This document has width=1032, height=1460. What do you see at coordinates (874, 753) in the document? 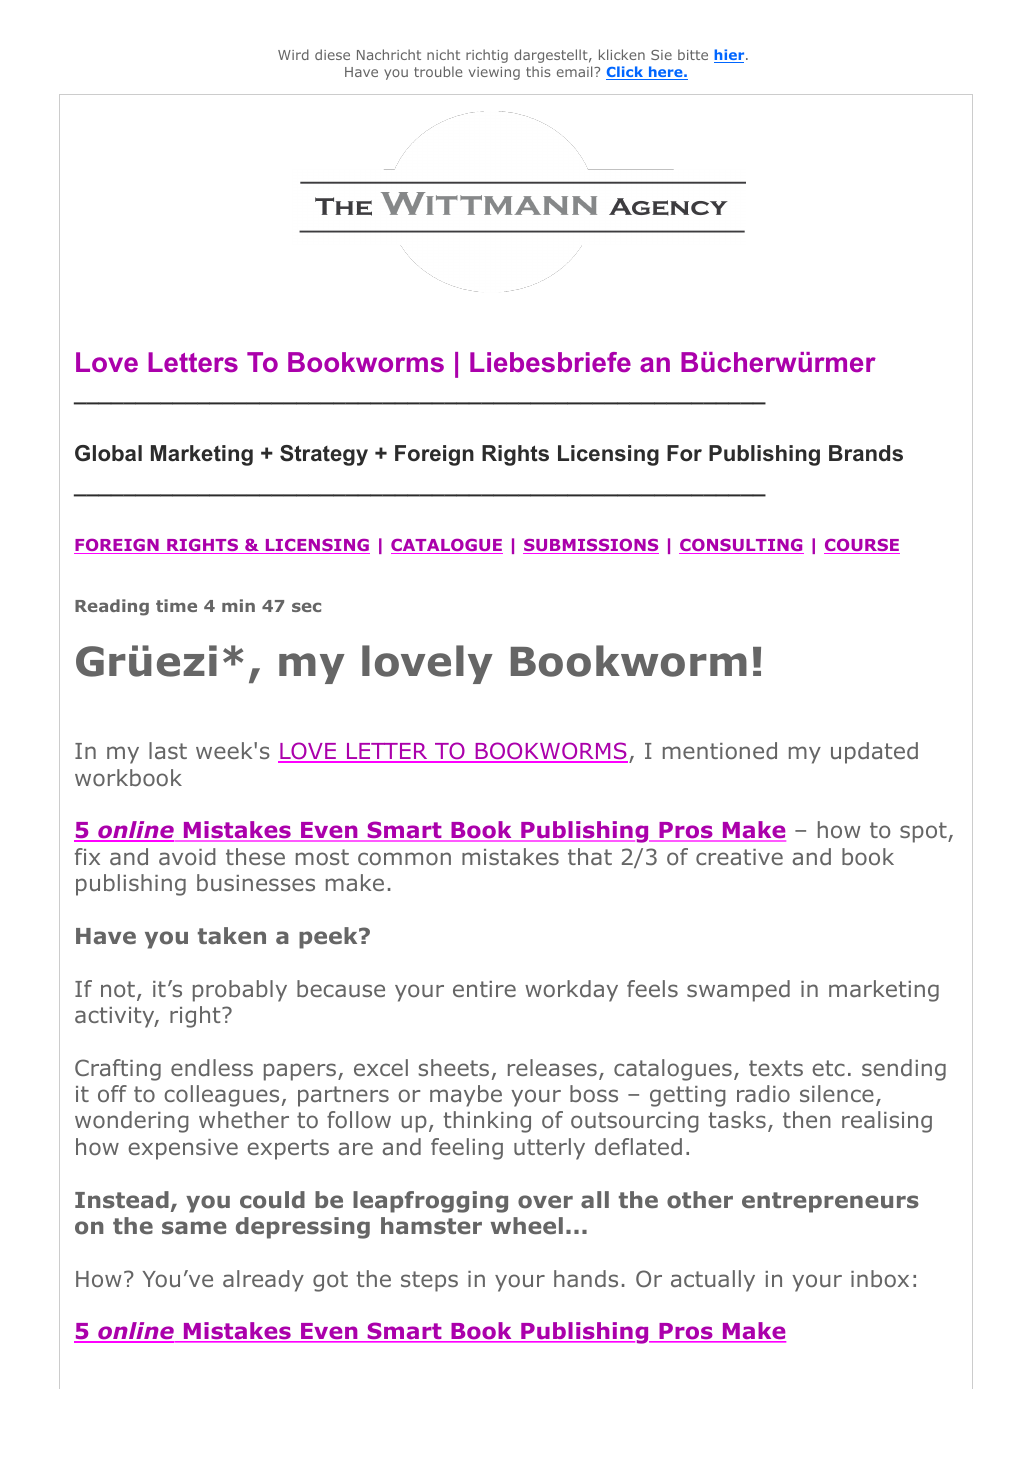
I see `updated` at bounding box center [874, 753].
